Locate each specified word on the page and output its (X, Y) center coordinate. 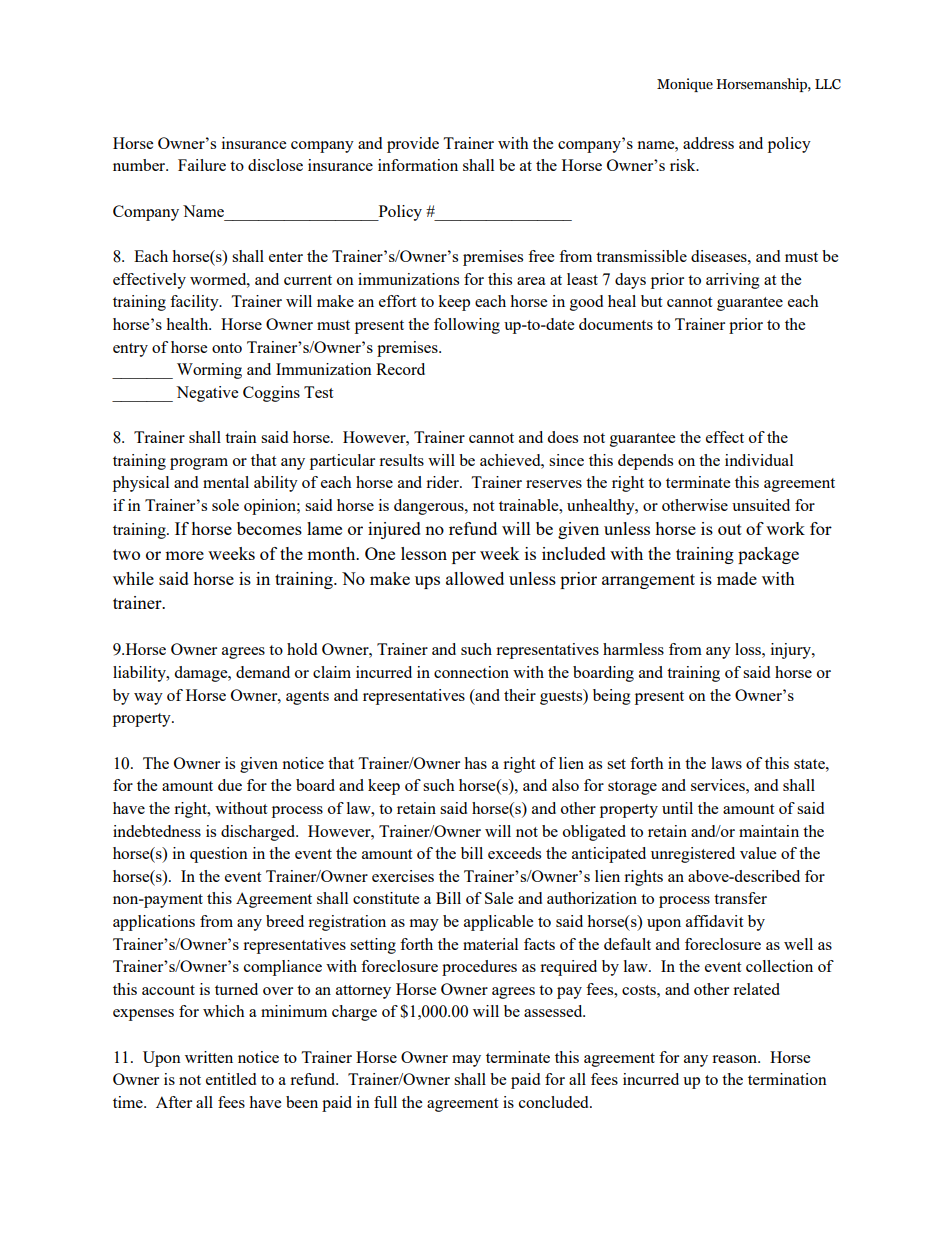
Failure (202, 165)
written (209, 1057)
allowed (475, 578)
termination (787, 1079)
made (737, 578)
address (708, 143)
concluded (555, 1102)
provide (413, 145)
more (184, 555)
